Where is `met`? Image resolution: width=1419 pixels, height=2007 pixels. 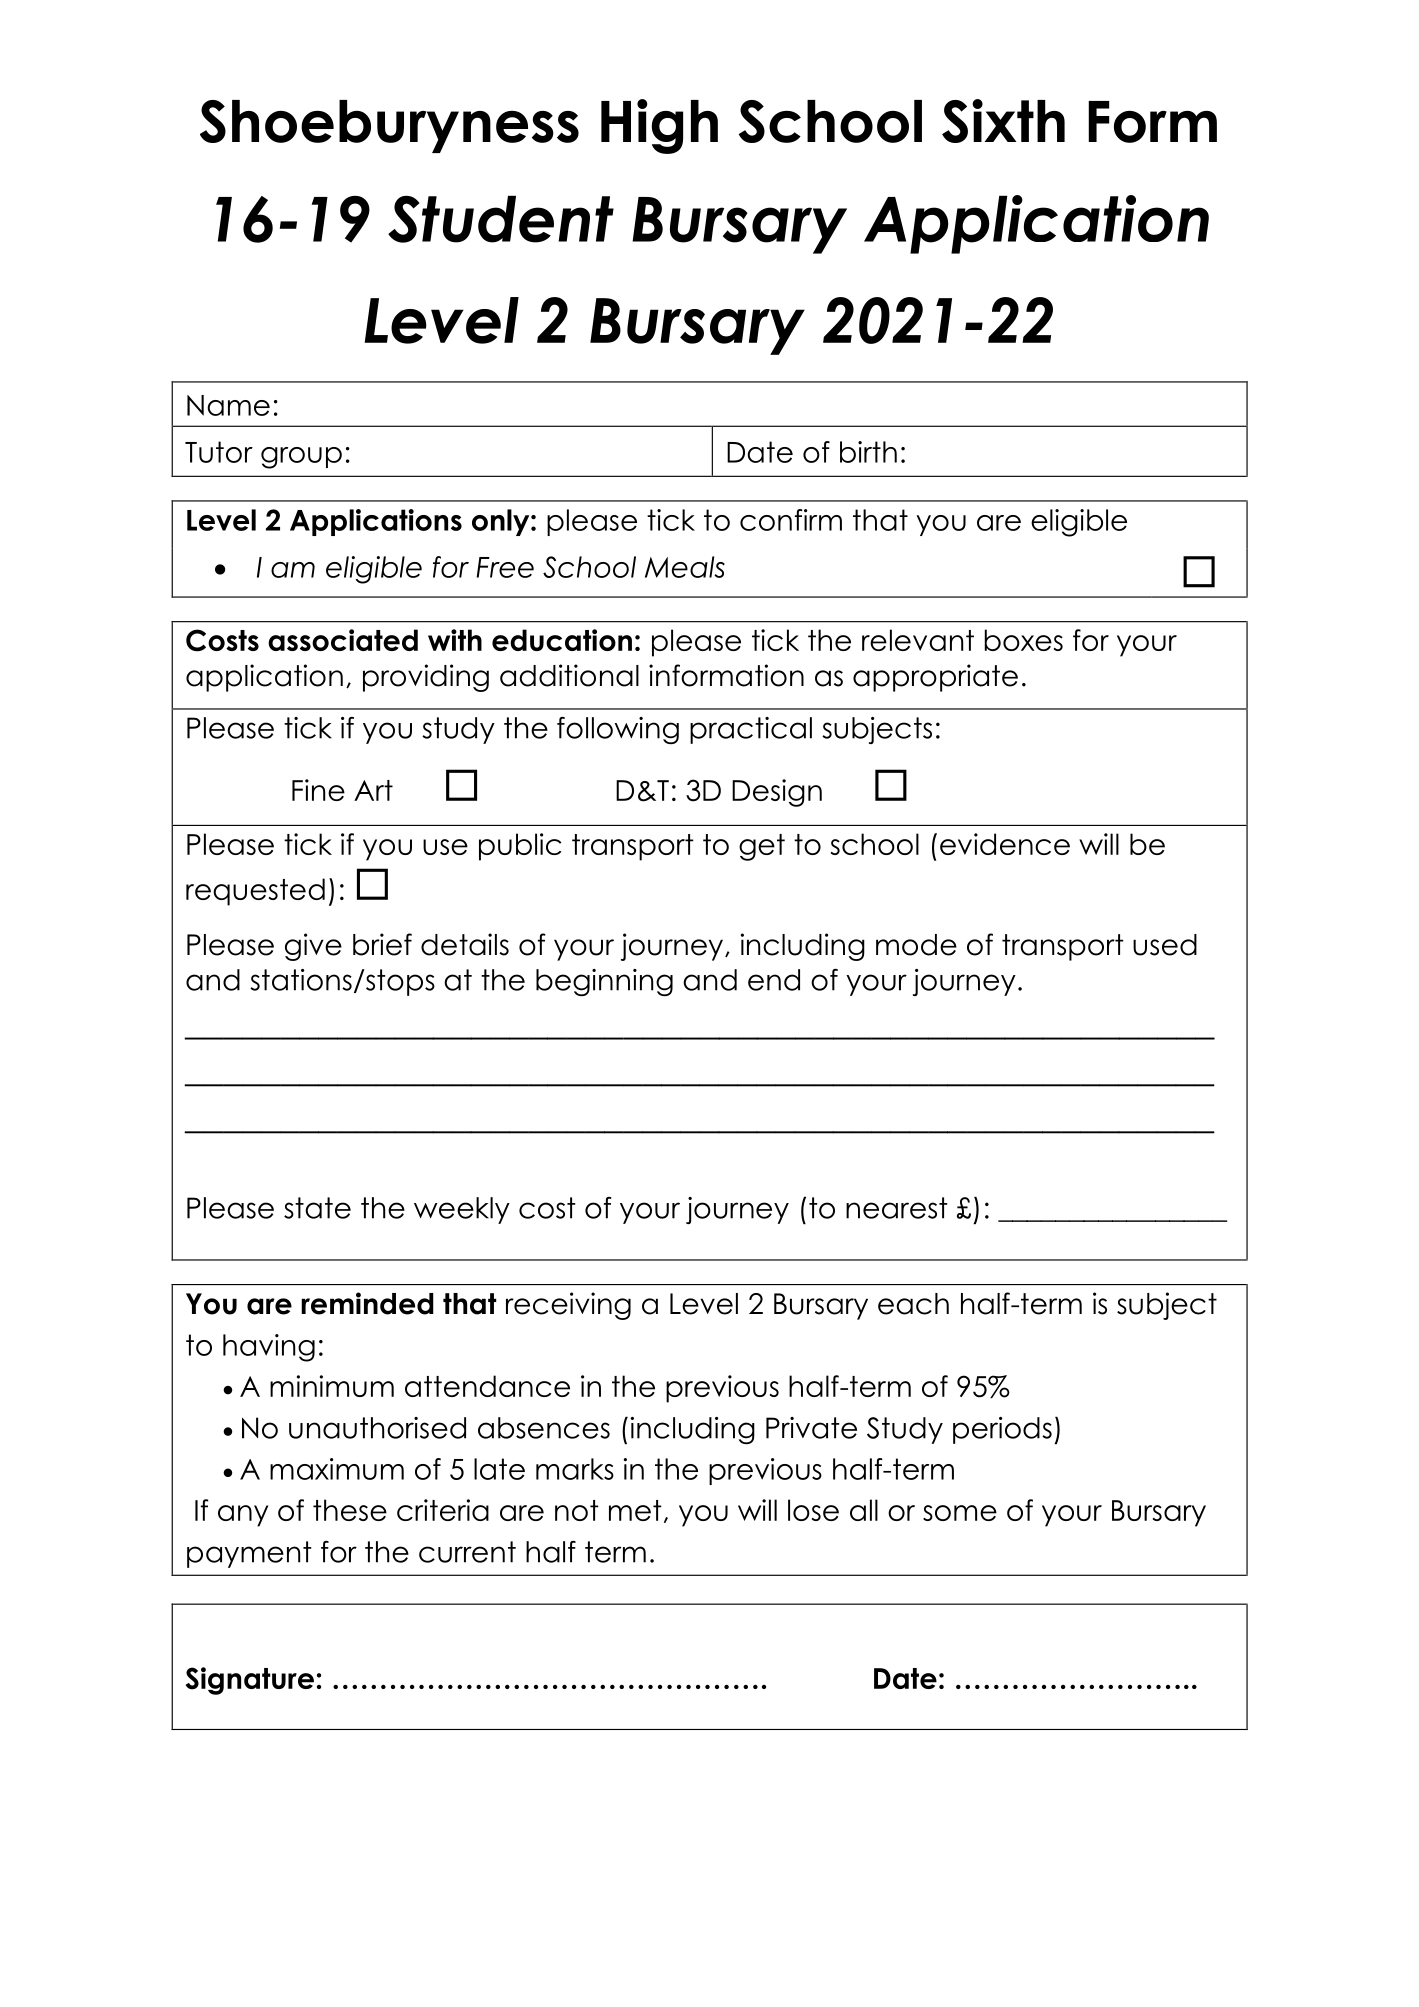
met is located at coordinates (635, 1510).
